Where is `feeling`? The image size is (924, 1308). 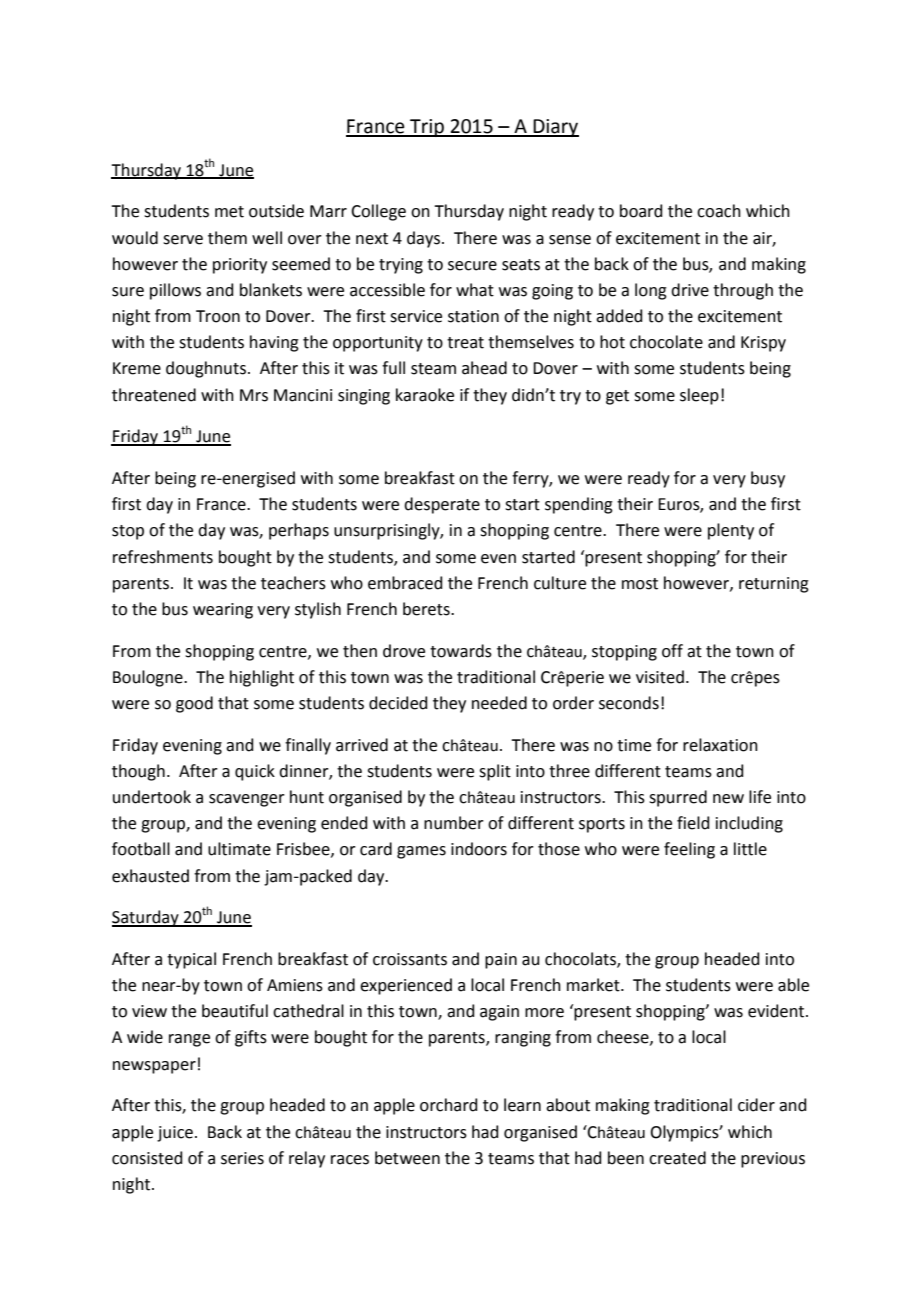 feeling is located at coordinates (689, 850).
